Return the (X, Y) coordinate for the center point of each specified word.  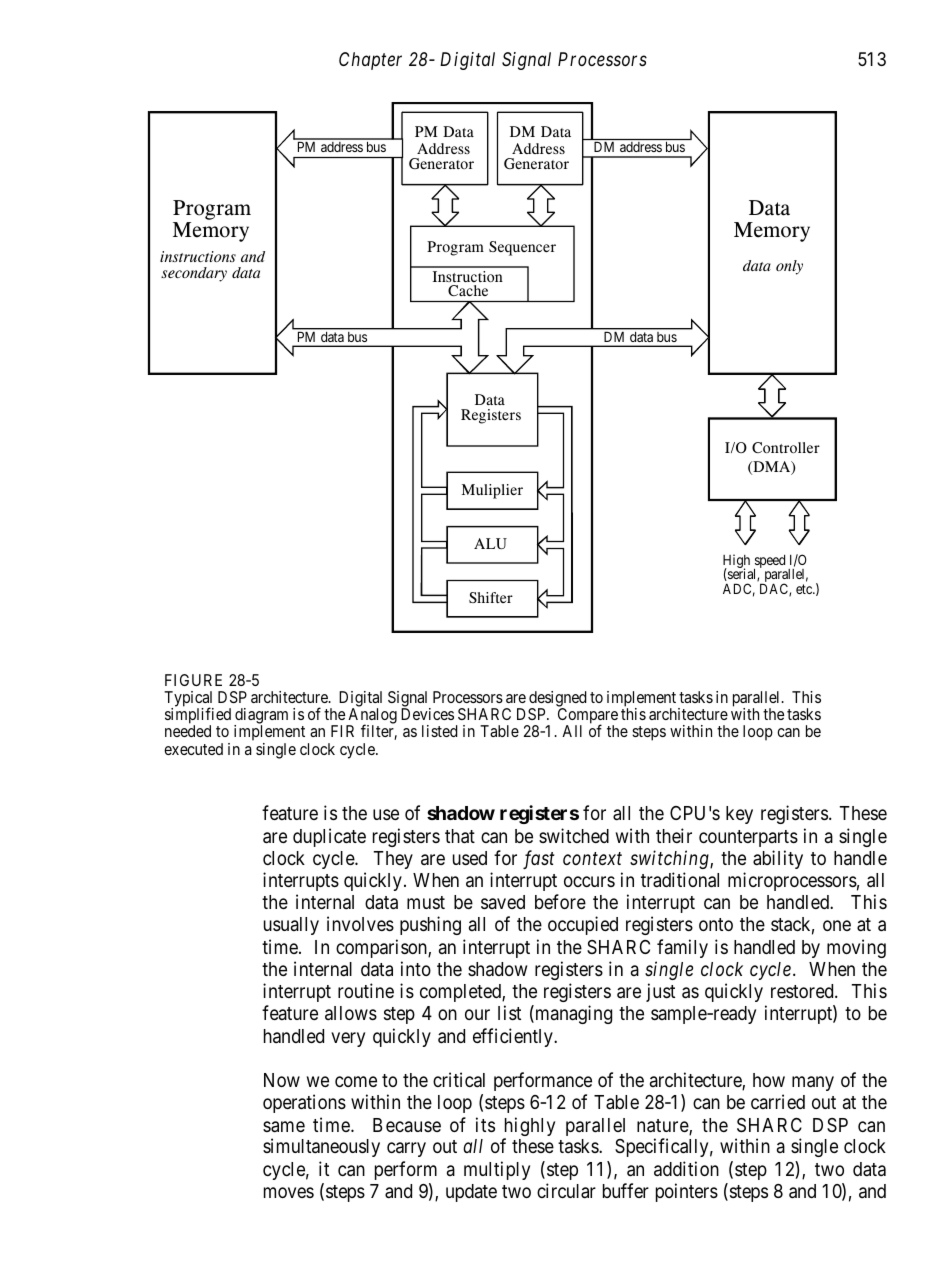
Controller (786, 447)
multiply (497, 1170)
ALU (490, 543)
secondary (194, 274)
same (284, 1126)
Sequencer (522, 248)
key (739, 815)
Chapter (370, 61)
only (789, 267)
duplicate (329, 837)
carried (778, 1101)
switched (574, 835)
